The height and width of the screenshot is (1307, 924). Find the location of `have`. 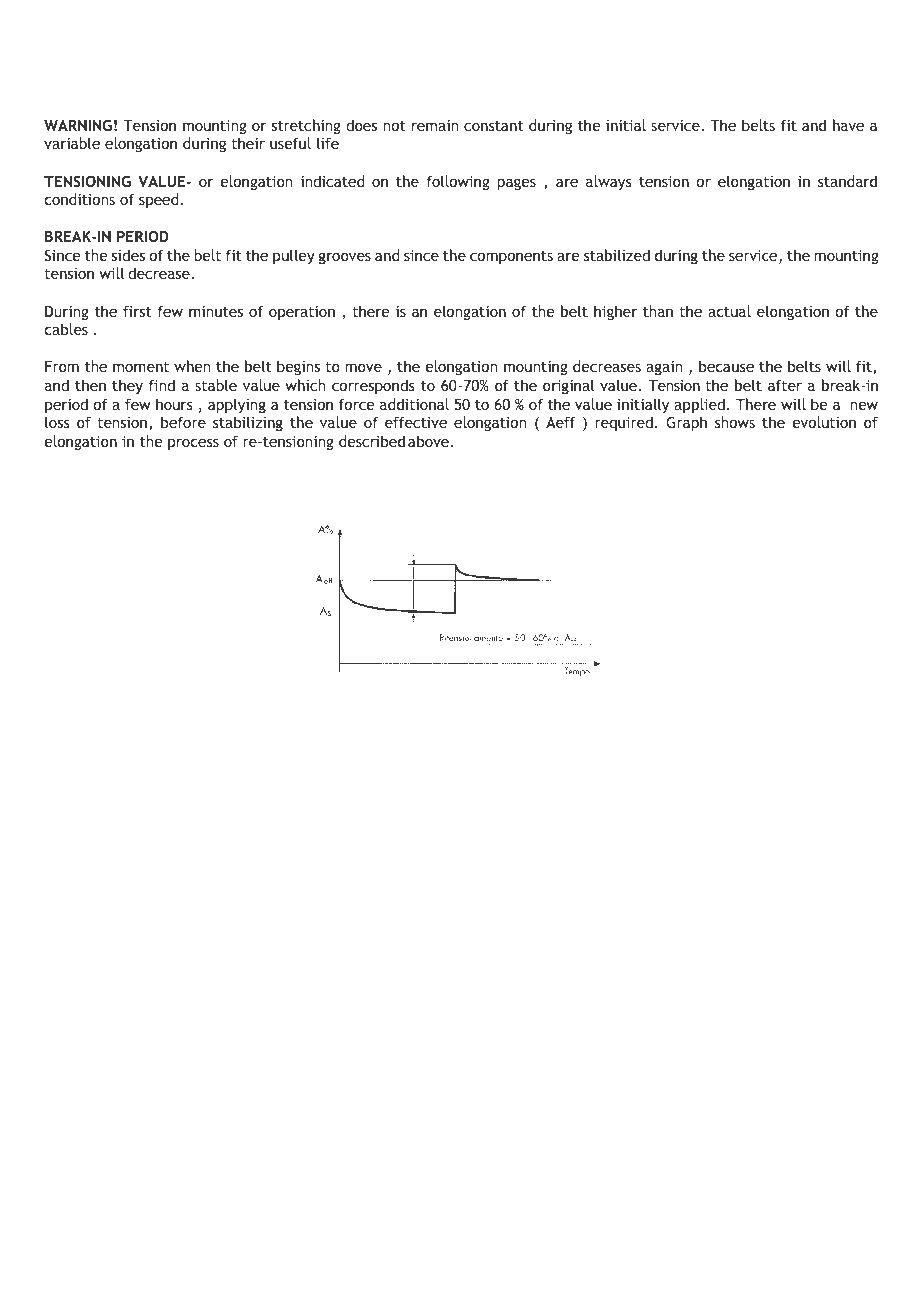

have is located at coordinates (848, 125).
